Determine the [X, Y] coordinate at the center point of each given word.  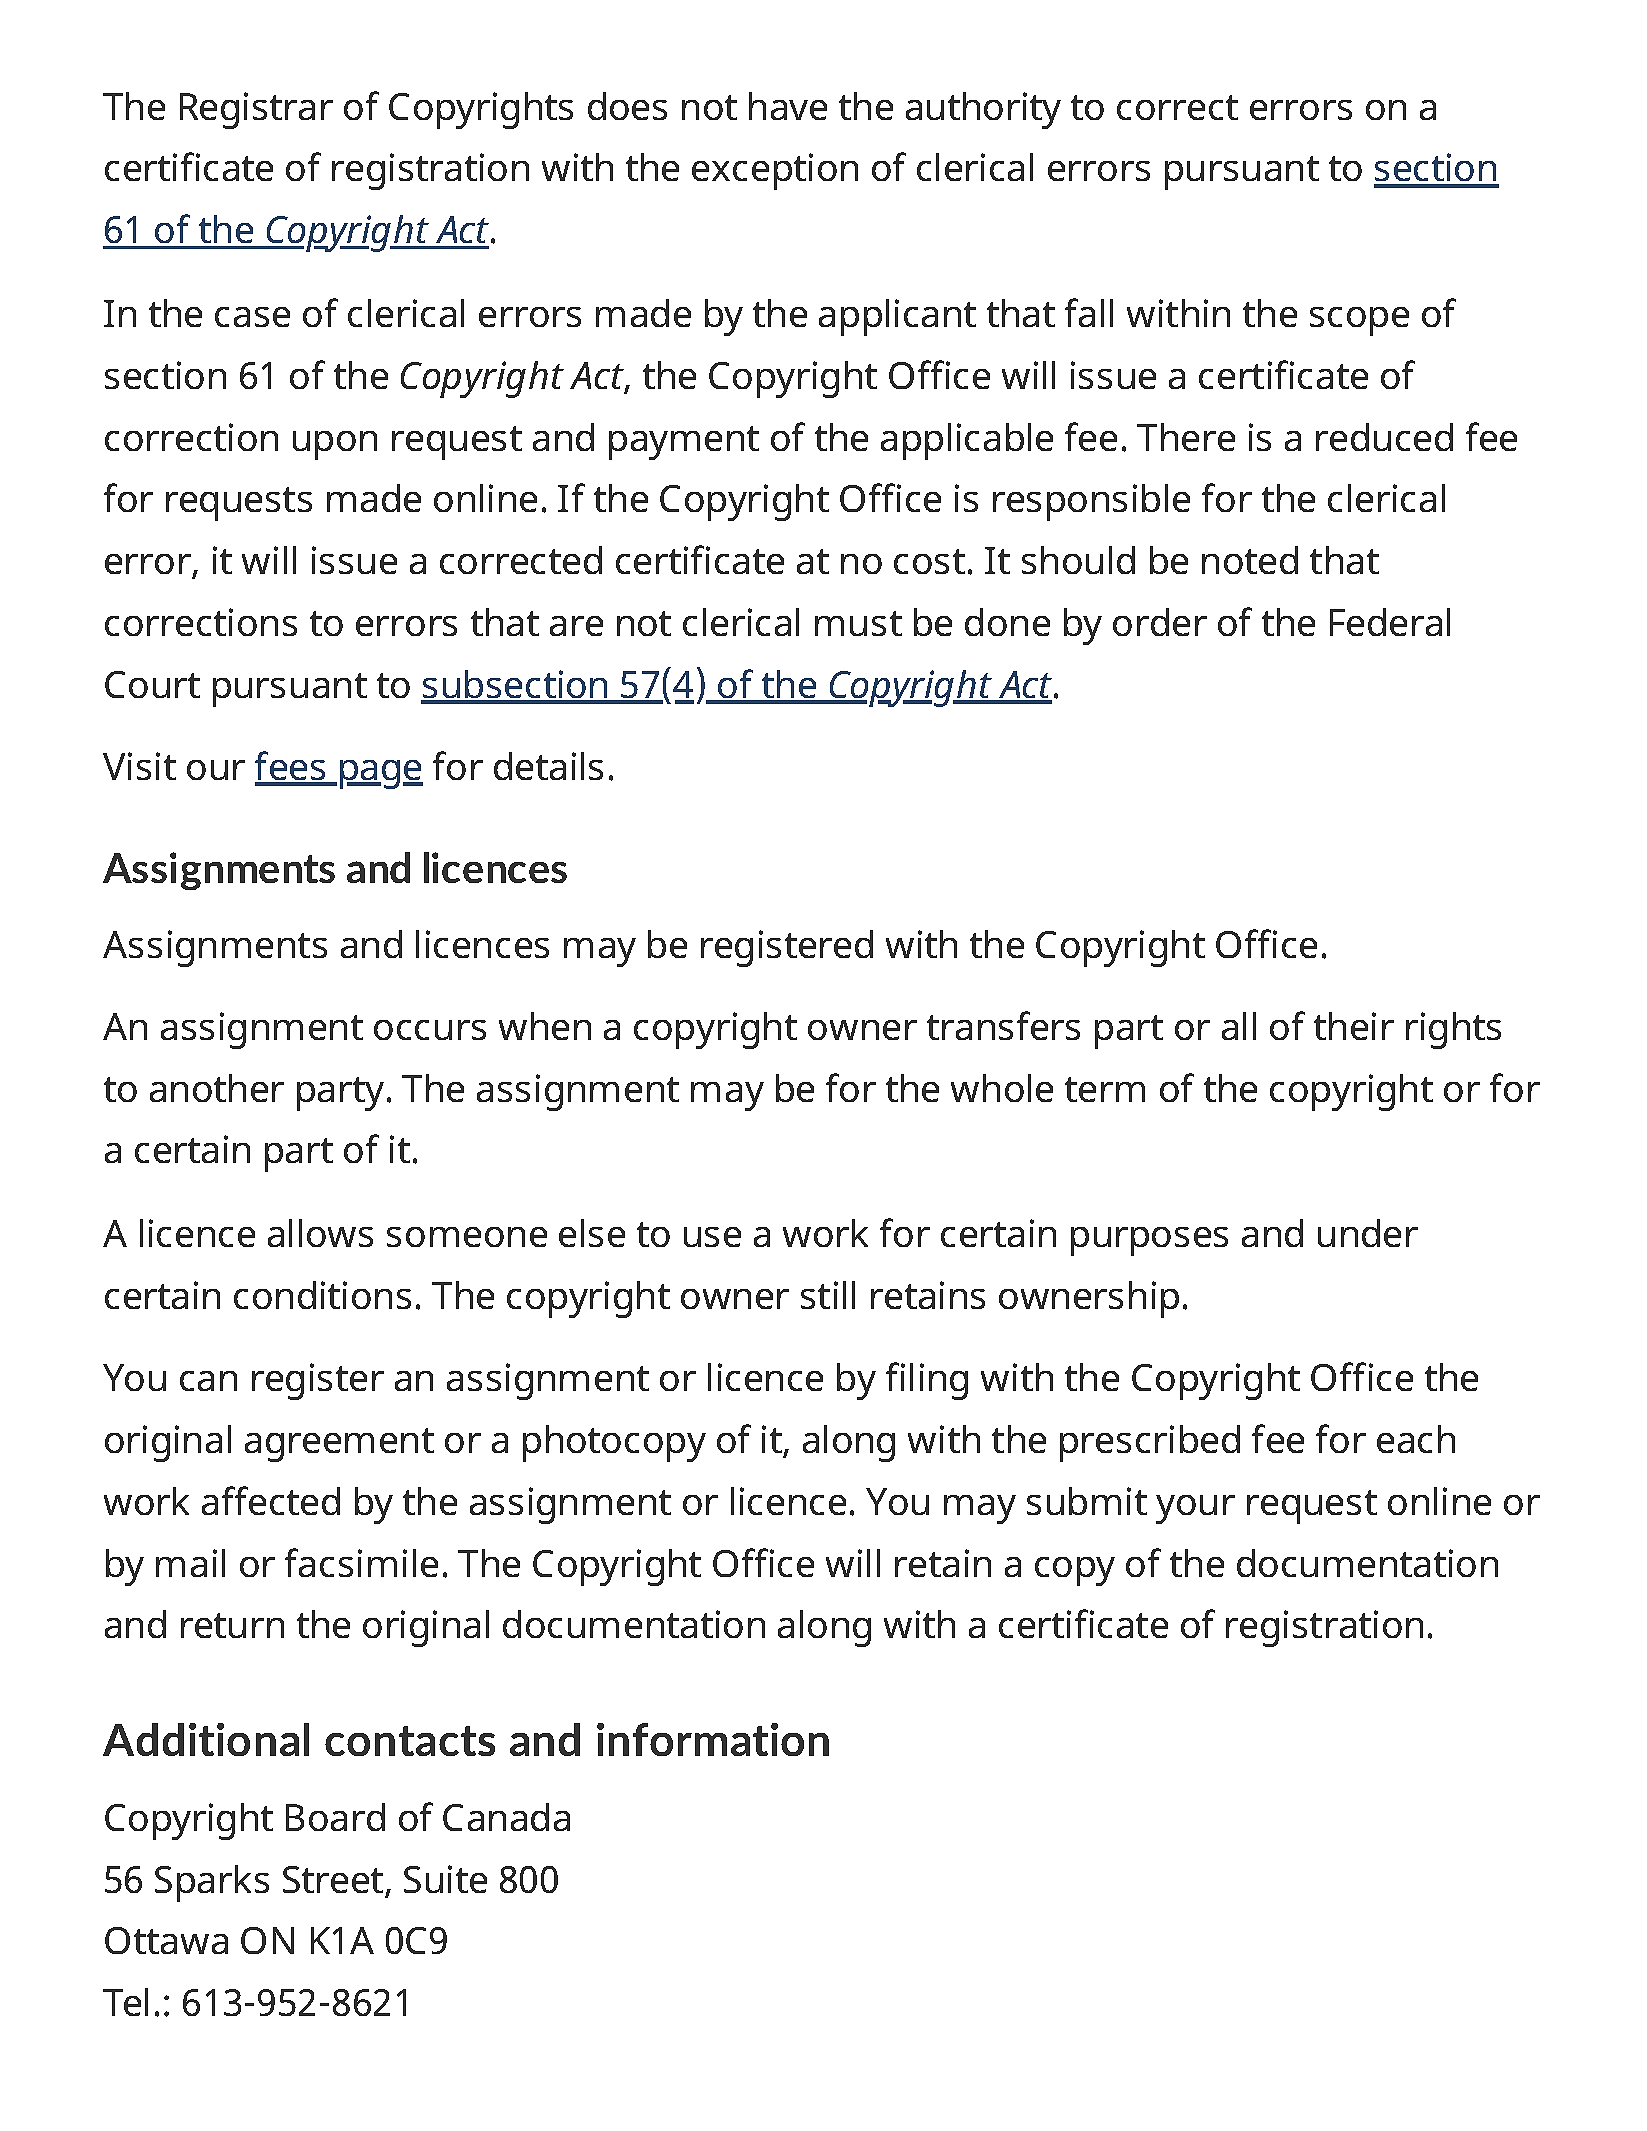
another [217, 1088]
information [713, 1739]
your [1195, 1509]
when [545, 1026]
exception [775, 171]
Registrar [256, 110]
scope [1359, 321]
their [1354, 1026]
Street [333, 1879]
